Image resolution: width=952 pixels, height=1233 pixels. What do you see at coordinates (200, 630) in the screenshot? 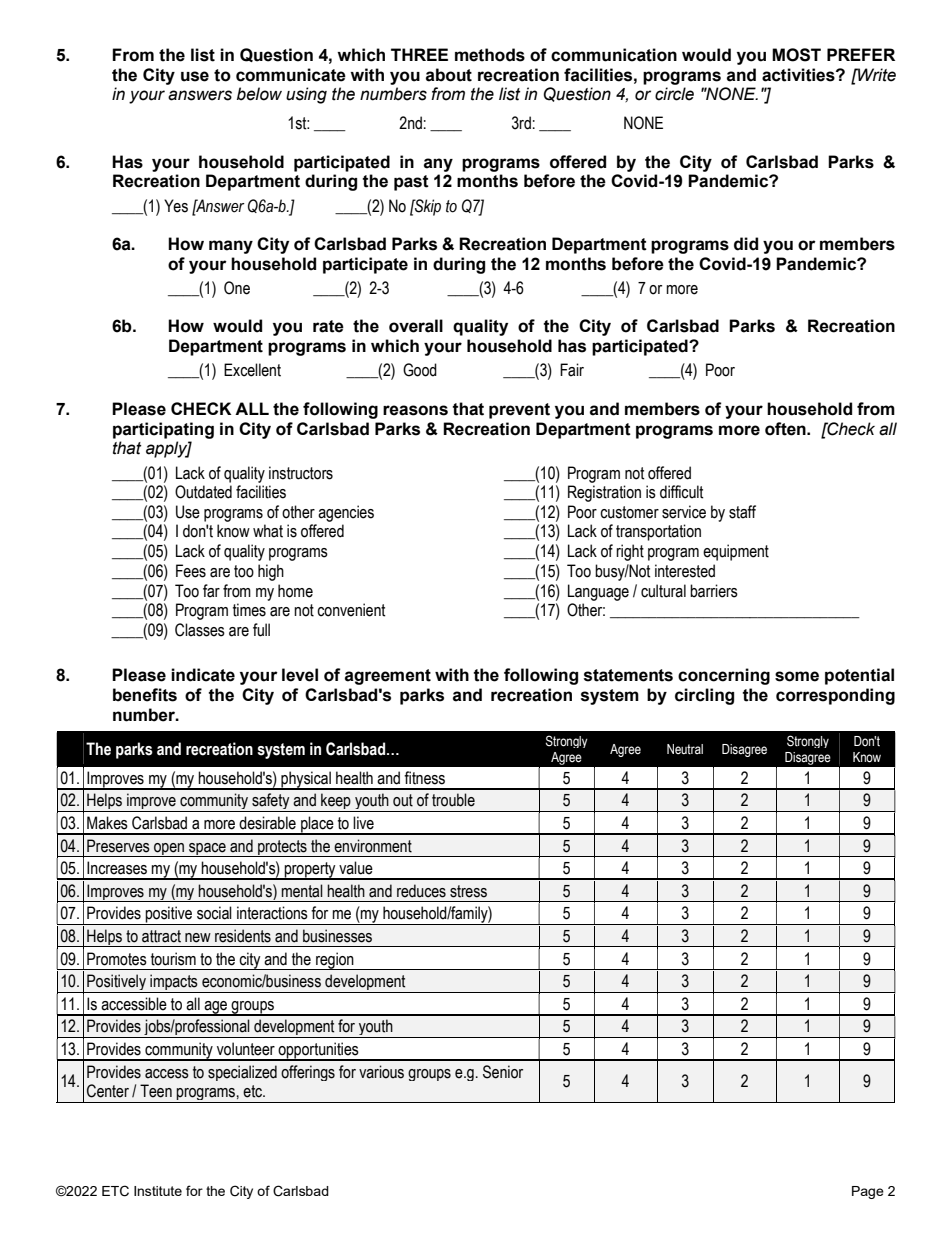
I see `Classes` at bounding box center [200, 630].
